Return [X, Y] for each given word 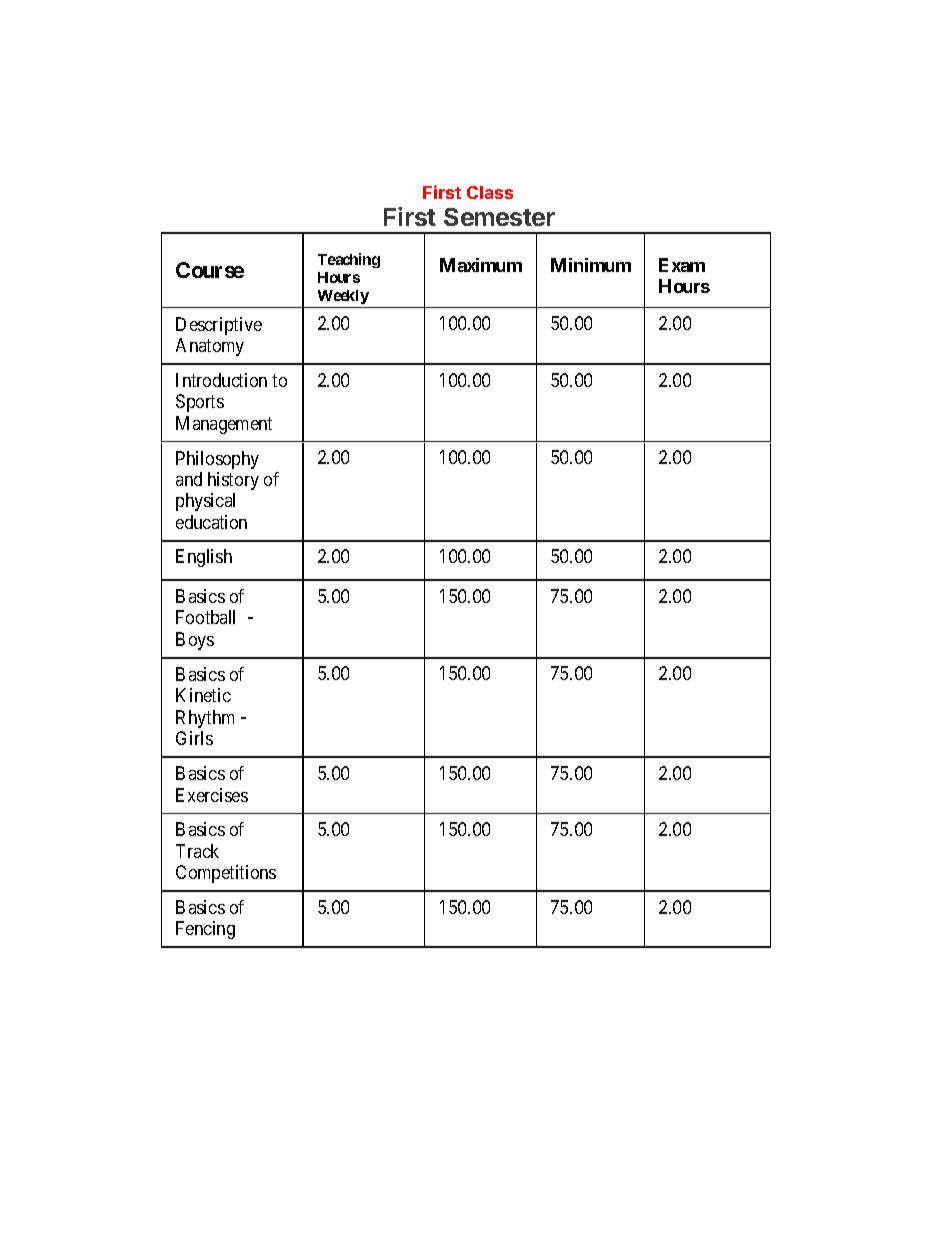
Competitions [226, 874]
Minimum [591, 265]
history [233, 481]
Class [490, 192]
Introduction [221, 380]
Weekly [343, 297]
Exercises [212, 795]
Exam [682, 265]
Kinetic [203, 695]
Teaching [349, 260]
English [204, 558]
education [211, 522]
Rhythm [205, 719]
